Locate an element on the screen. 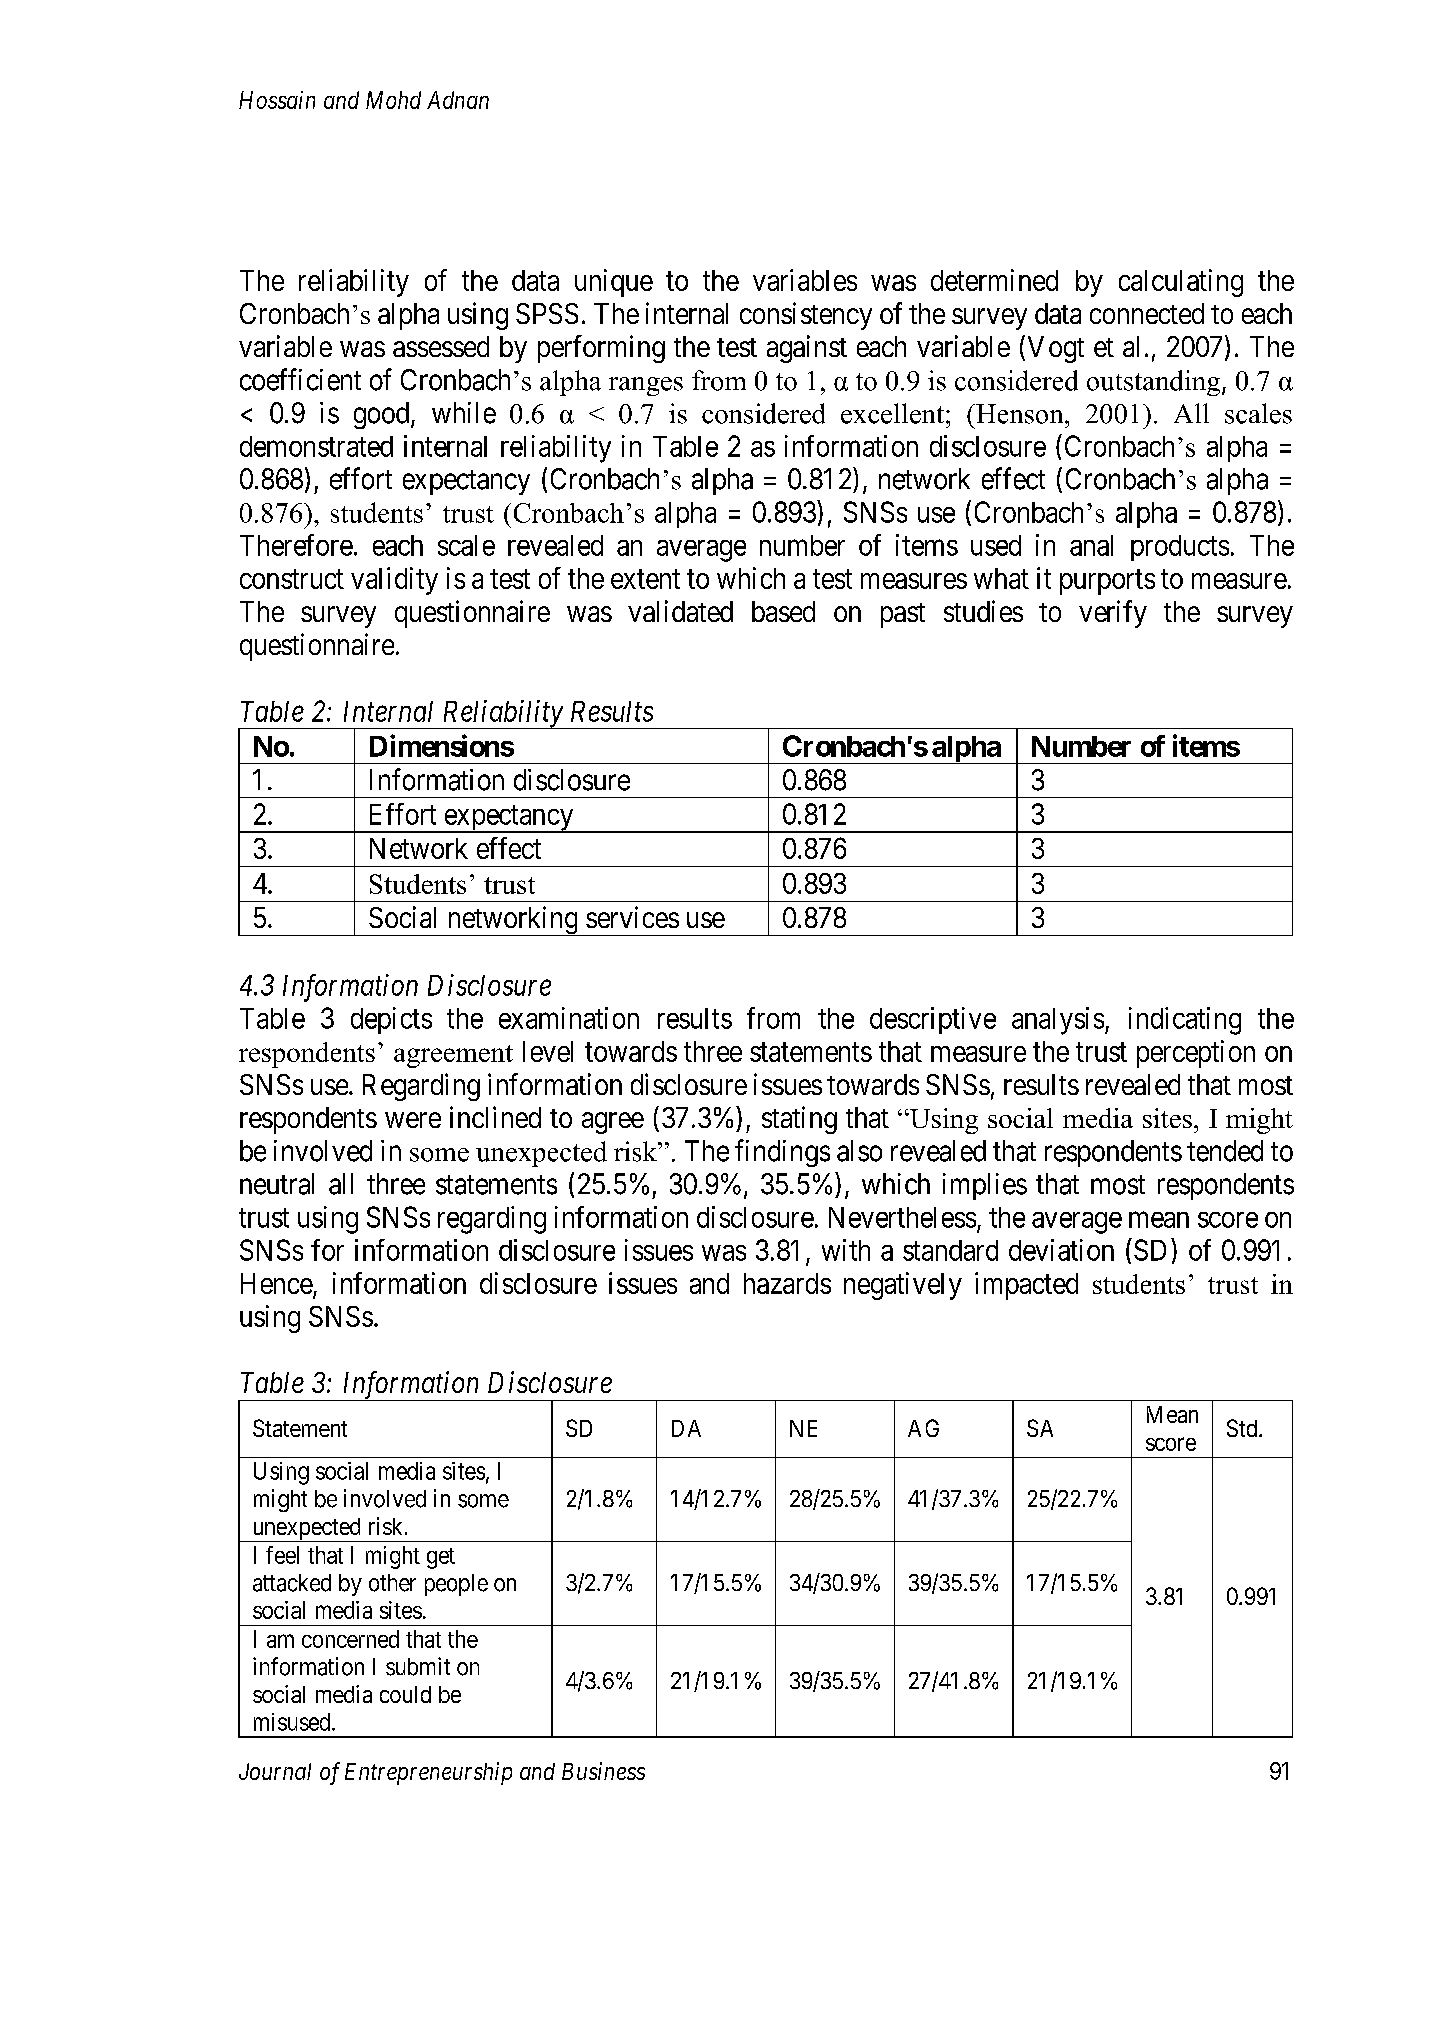 The width and height of the screenshot is (1429, 2022). descriptive is located at coordinates (933, 1020).
